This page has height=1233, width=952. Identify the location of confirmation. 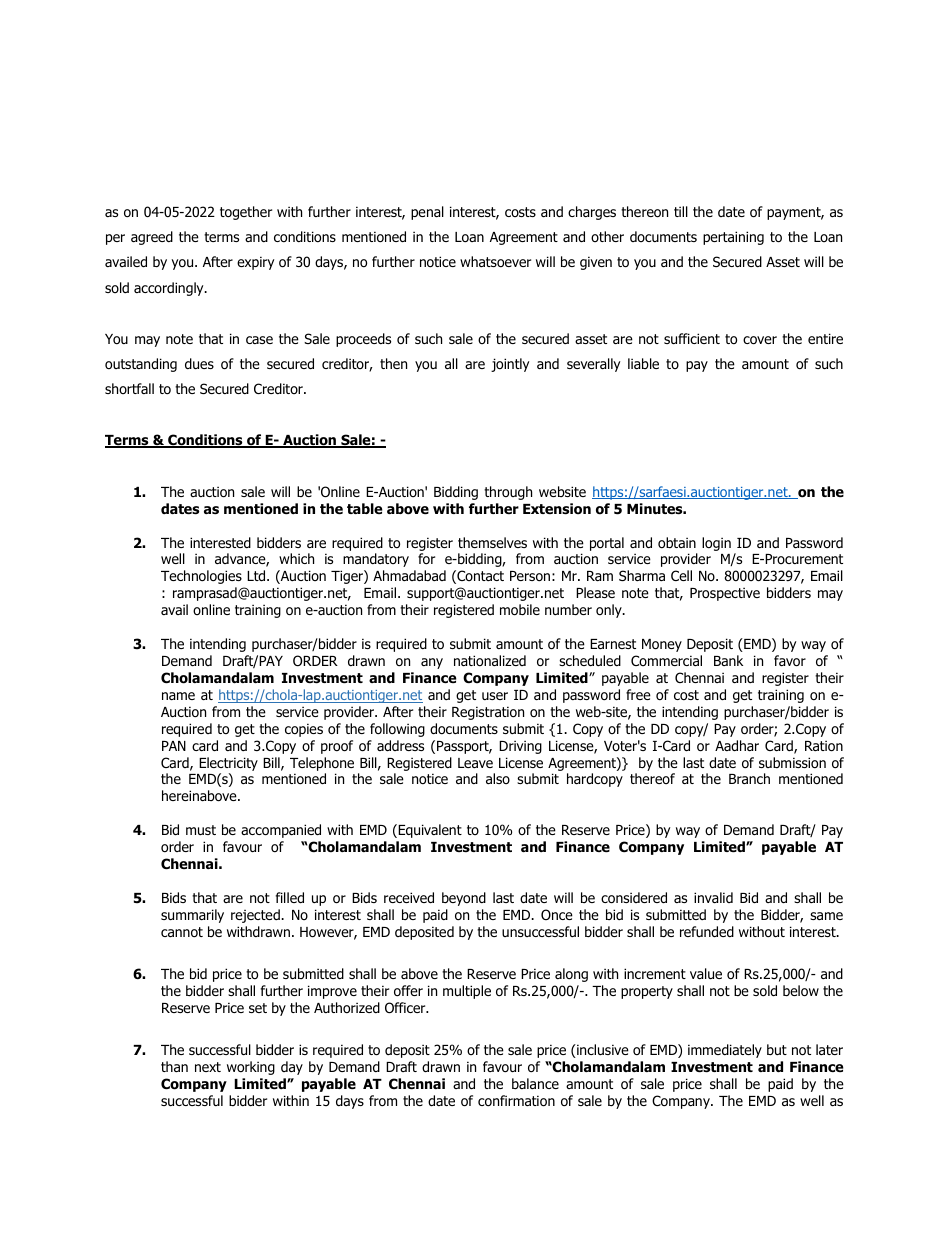
(516, 1101).
